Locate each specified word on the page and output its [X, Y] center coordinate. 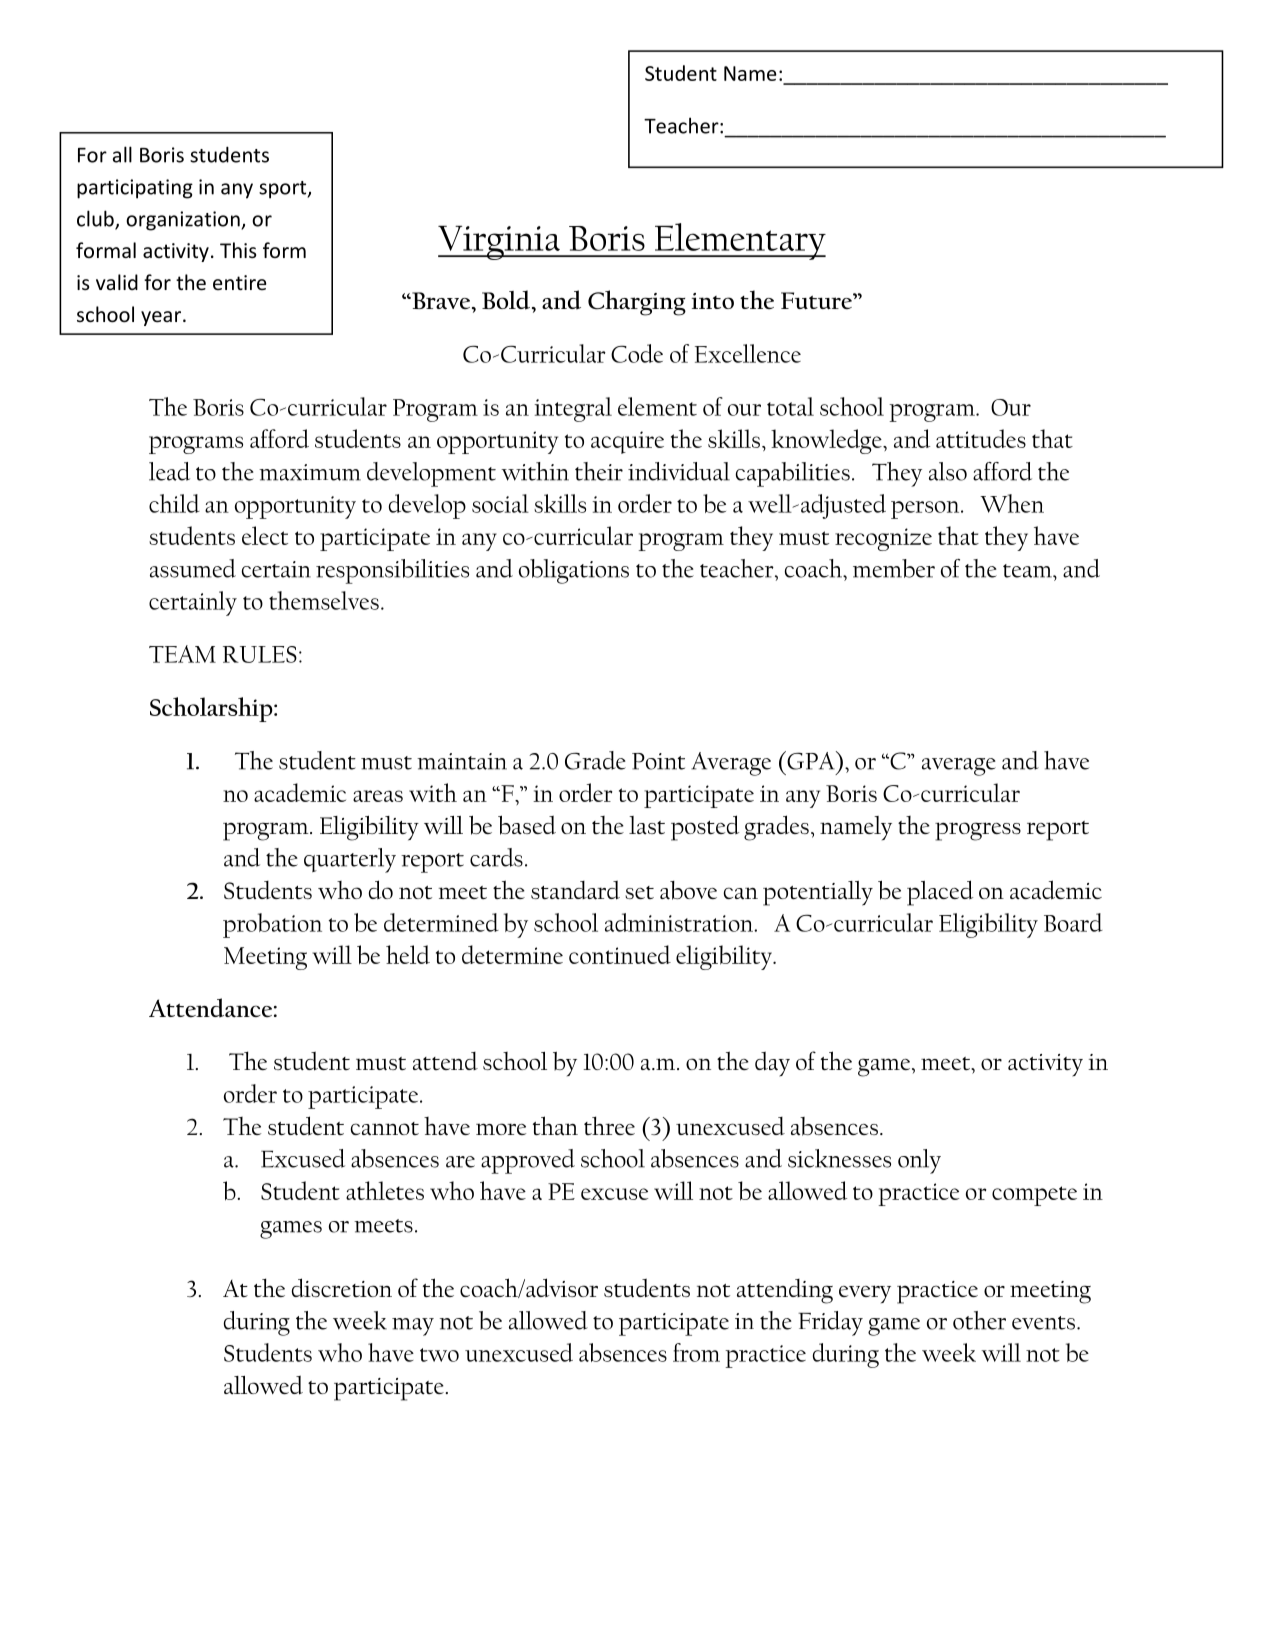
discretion [342, 1287]
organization [184, 221]
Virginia [500, 243]
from [696, 1352]
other [979, 1320]
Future [817, 301]
